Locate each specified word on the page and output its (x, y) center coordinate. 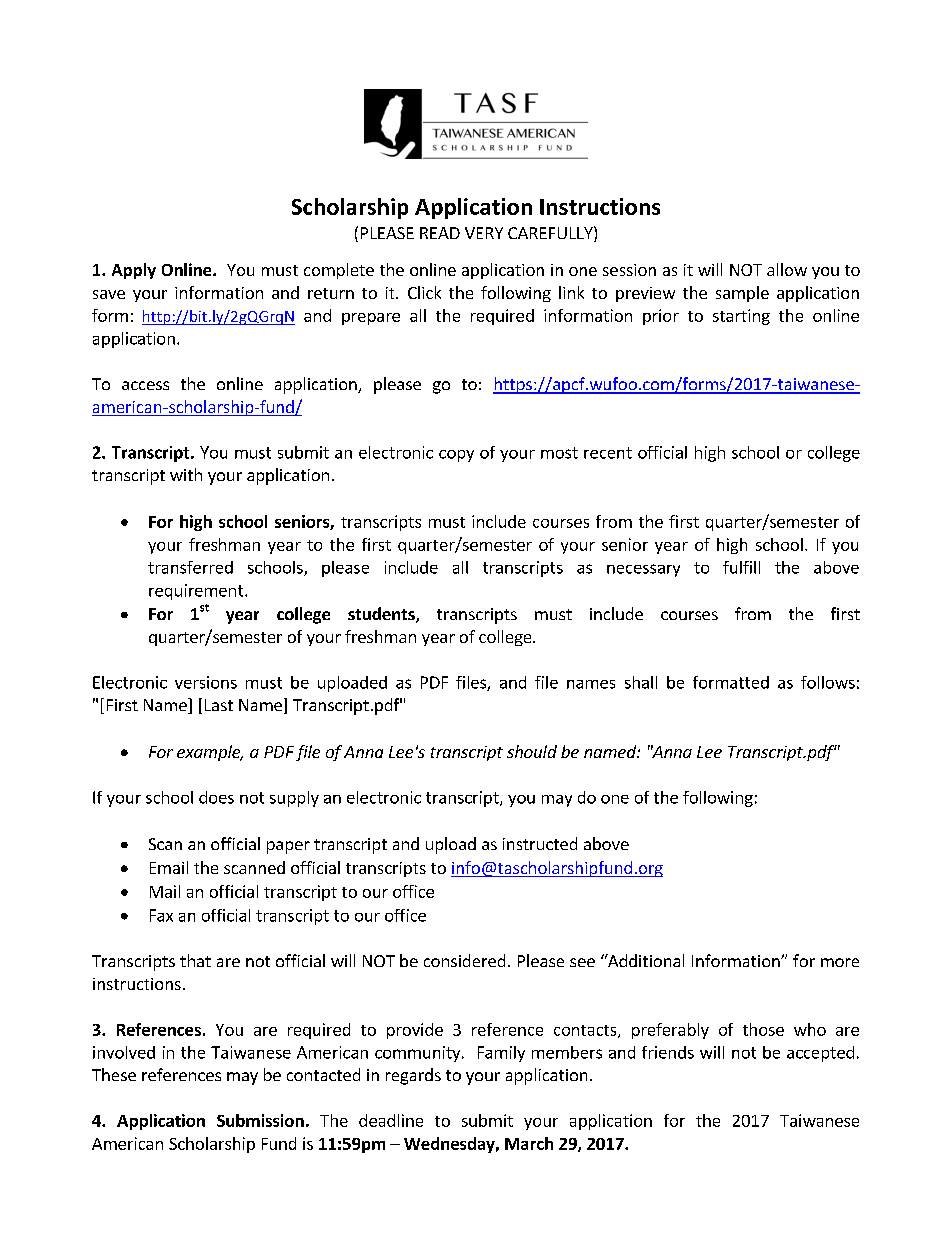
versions (206, 682)
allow (787, 269)
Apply (134, 271)
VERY (484, 233)
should (532, 751)
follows (828, 682)
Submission (260, 1120)
